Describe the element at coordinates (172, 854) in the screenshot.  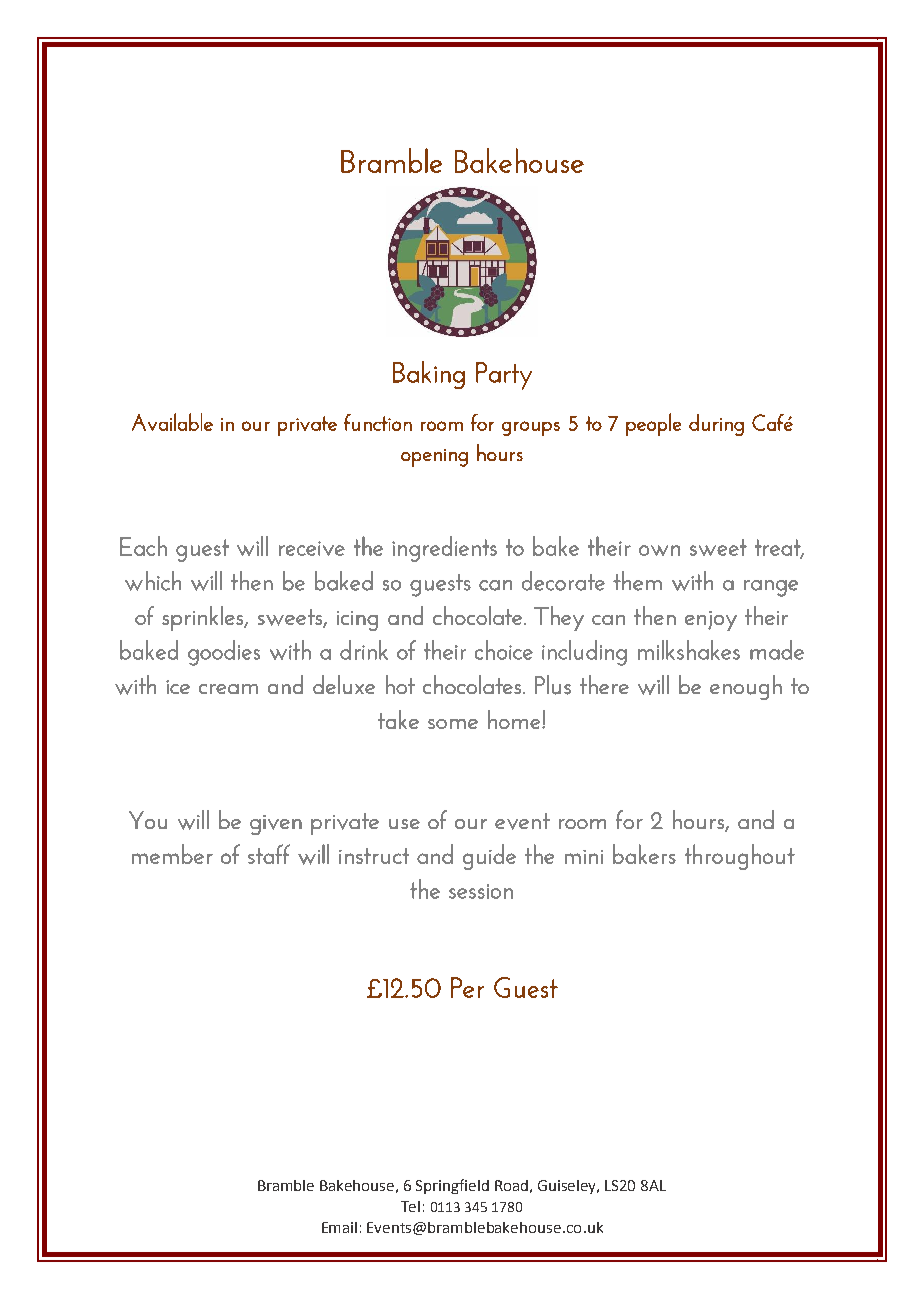
I see `member` at that location.
